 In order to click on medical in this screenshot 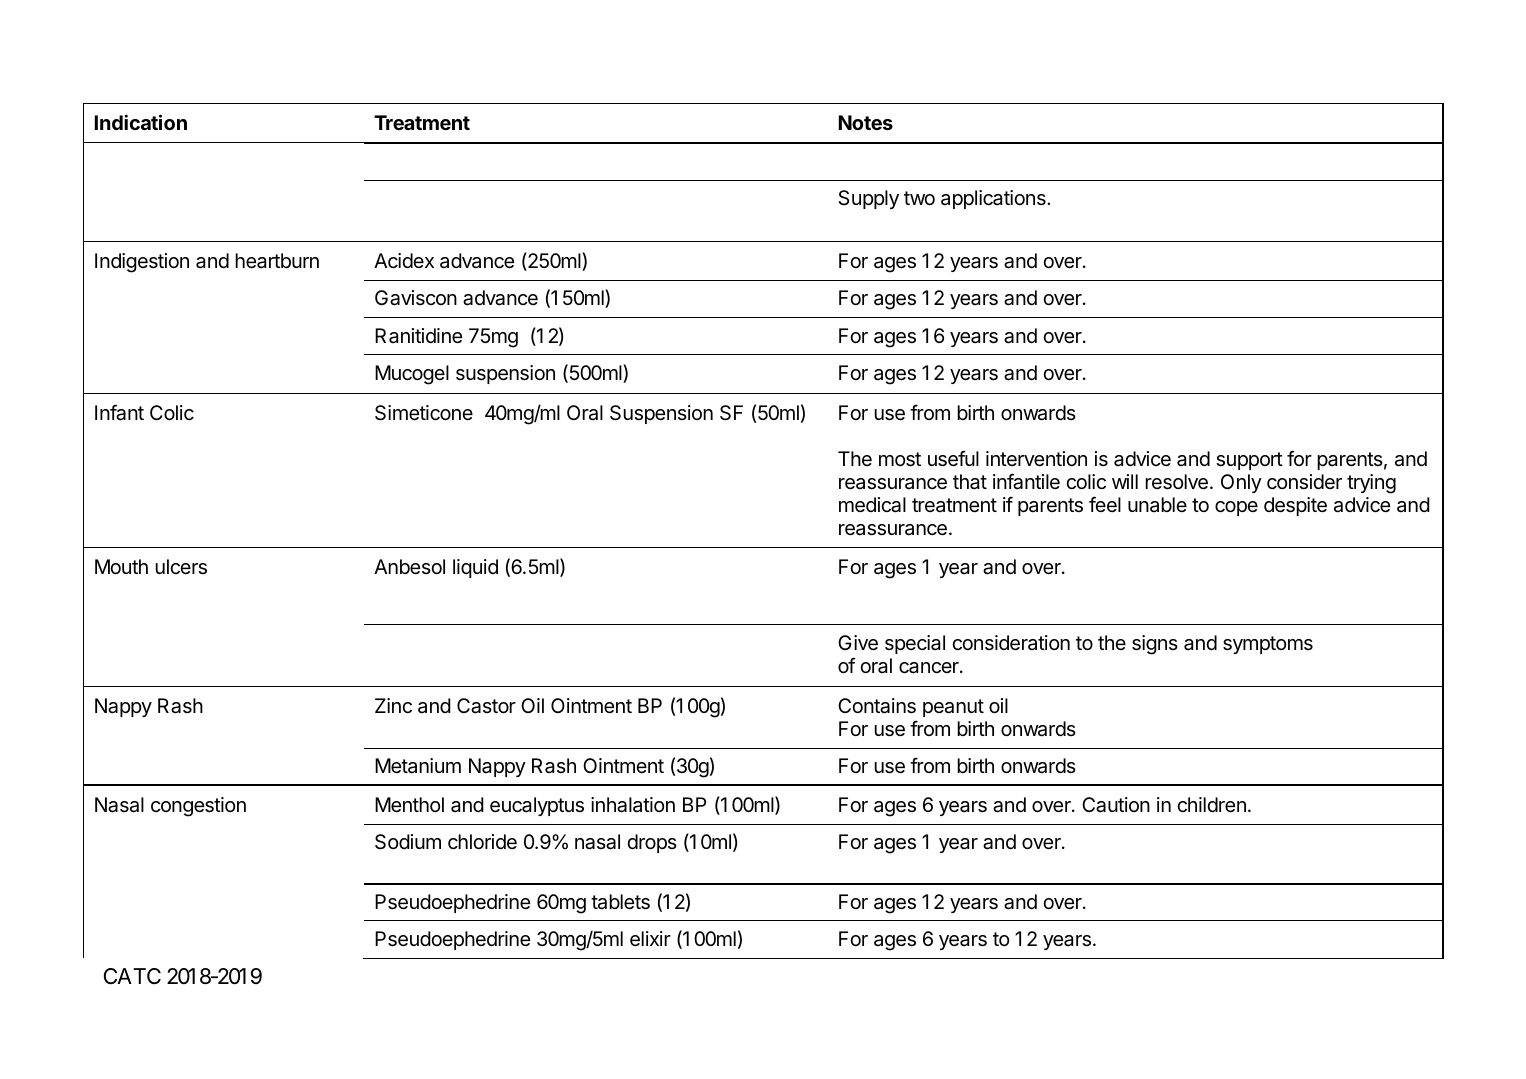, I will do `click(872, 505)`.
